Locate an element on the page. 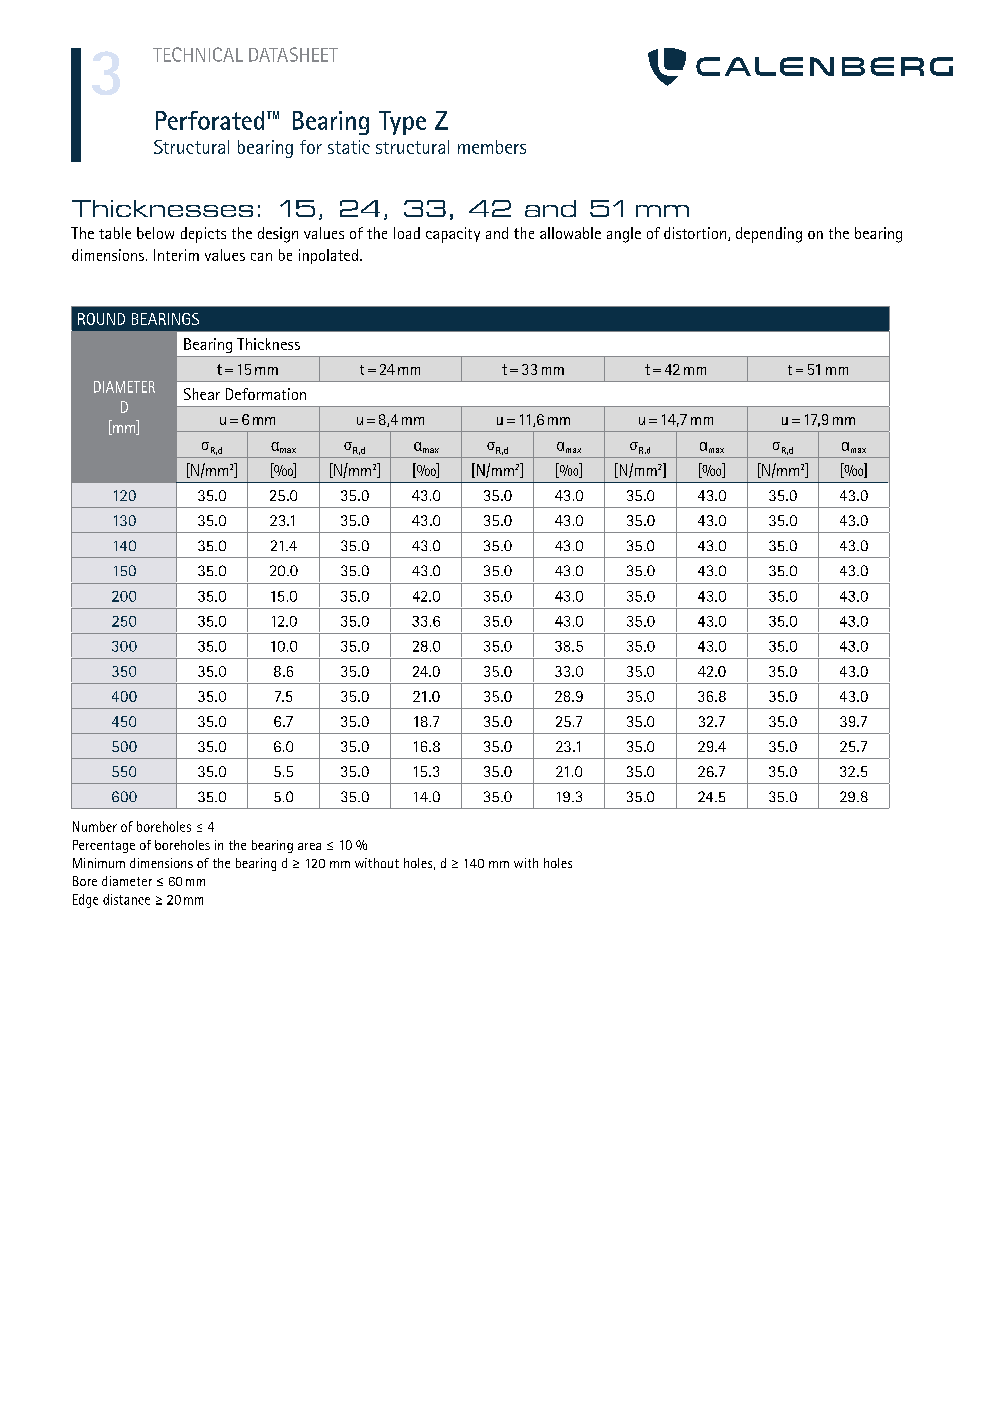 The height and width of the page is (1415, 1001). angle is located at coordinates (624, 235).
